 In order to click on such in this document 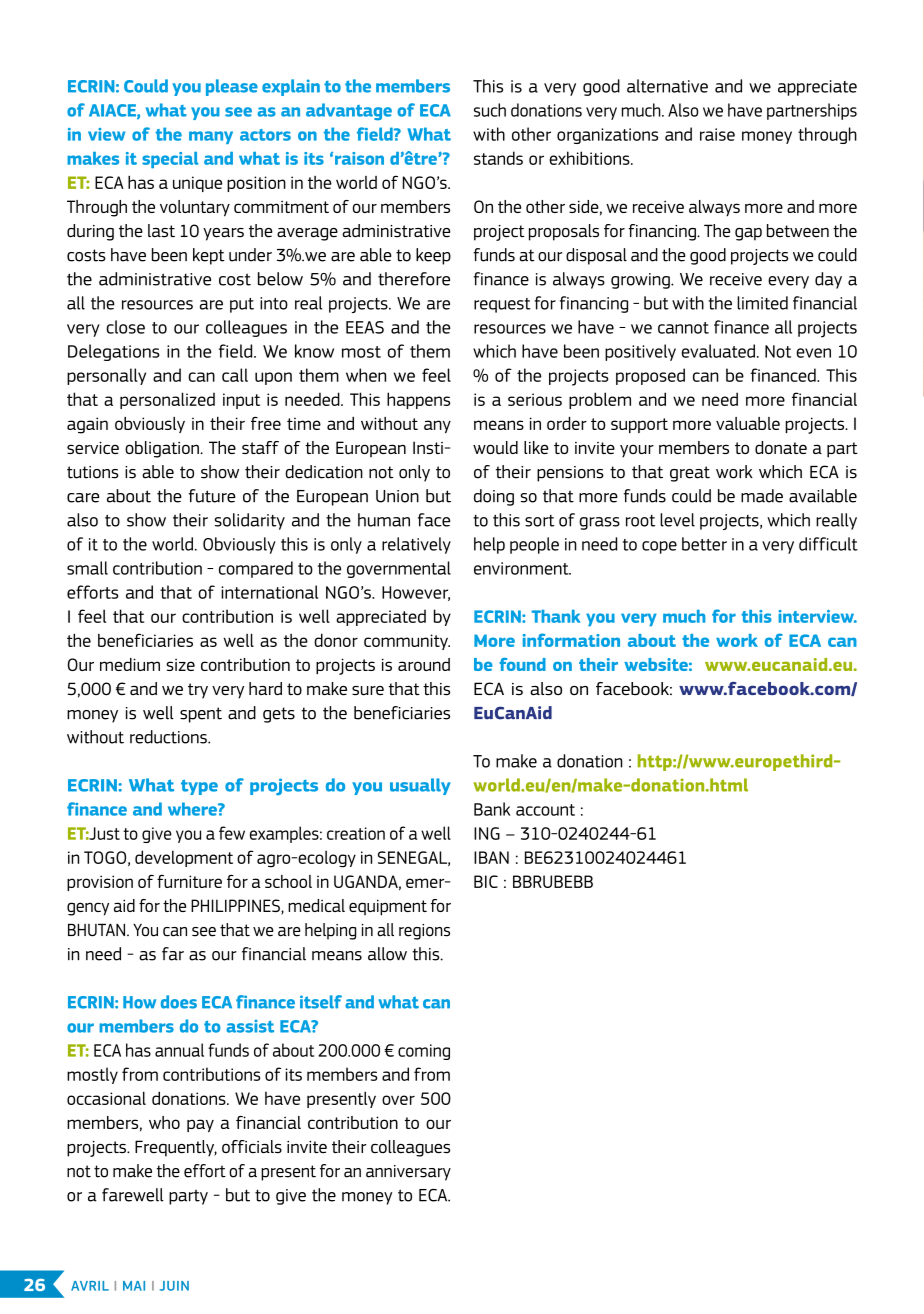, I will do `click(490, 110)`.
